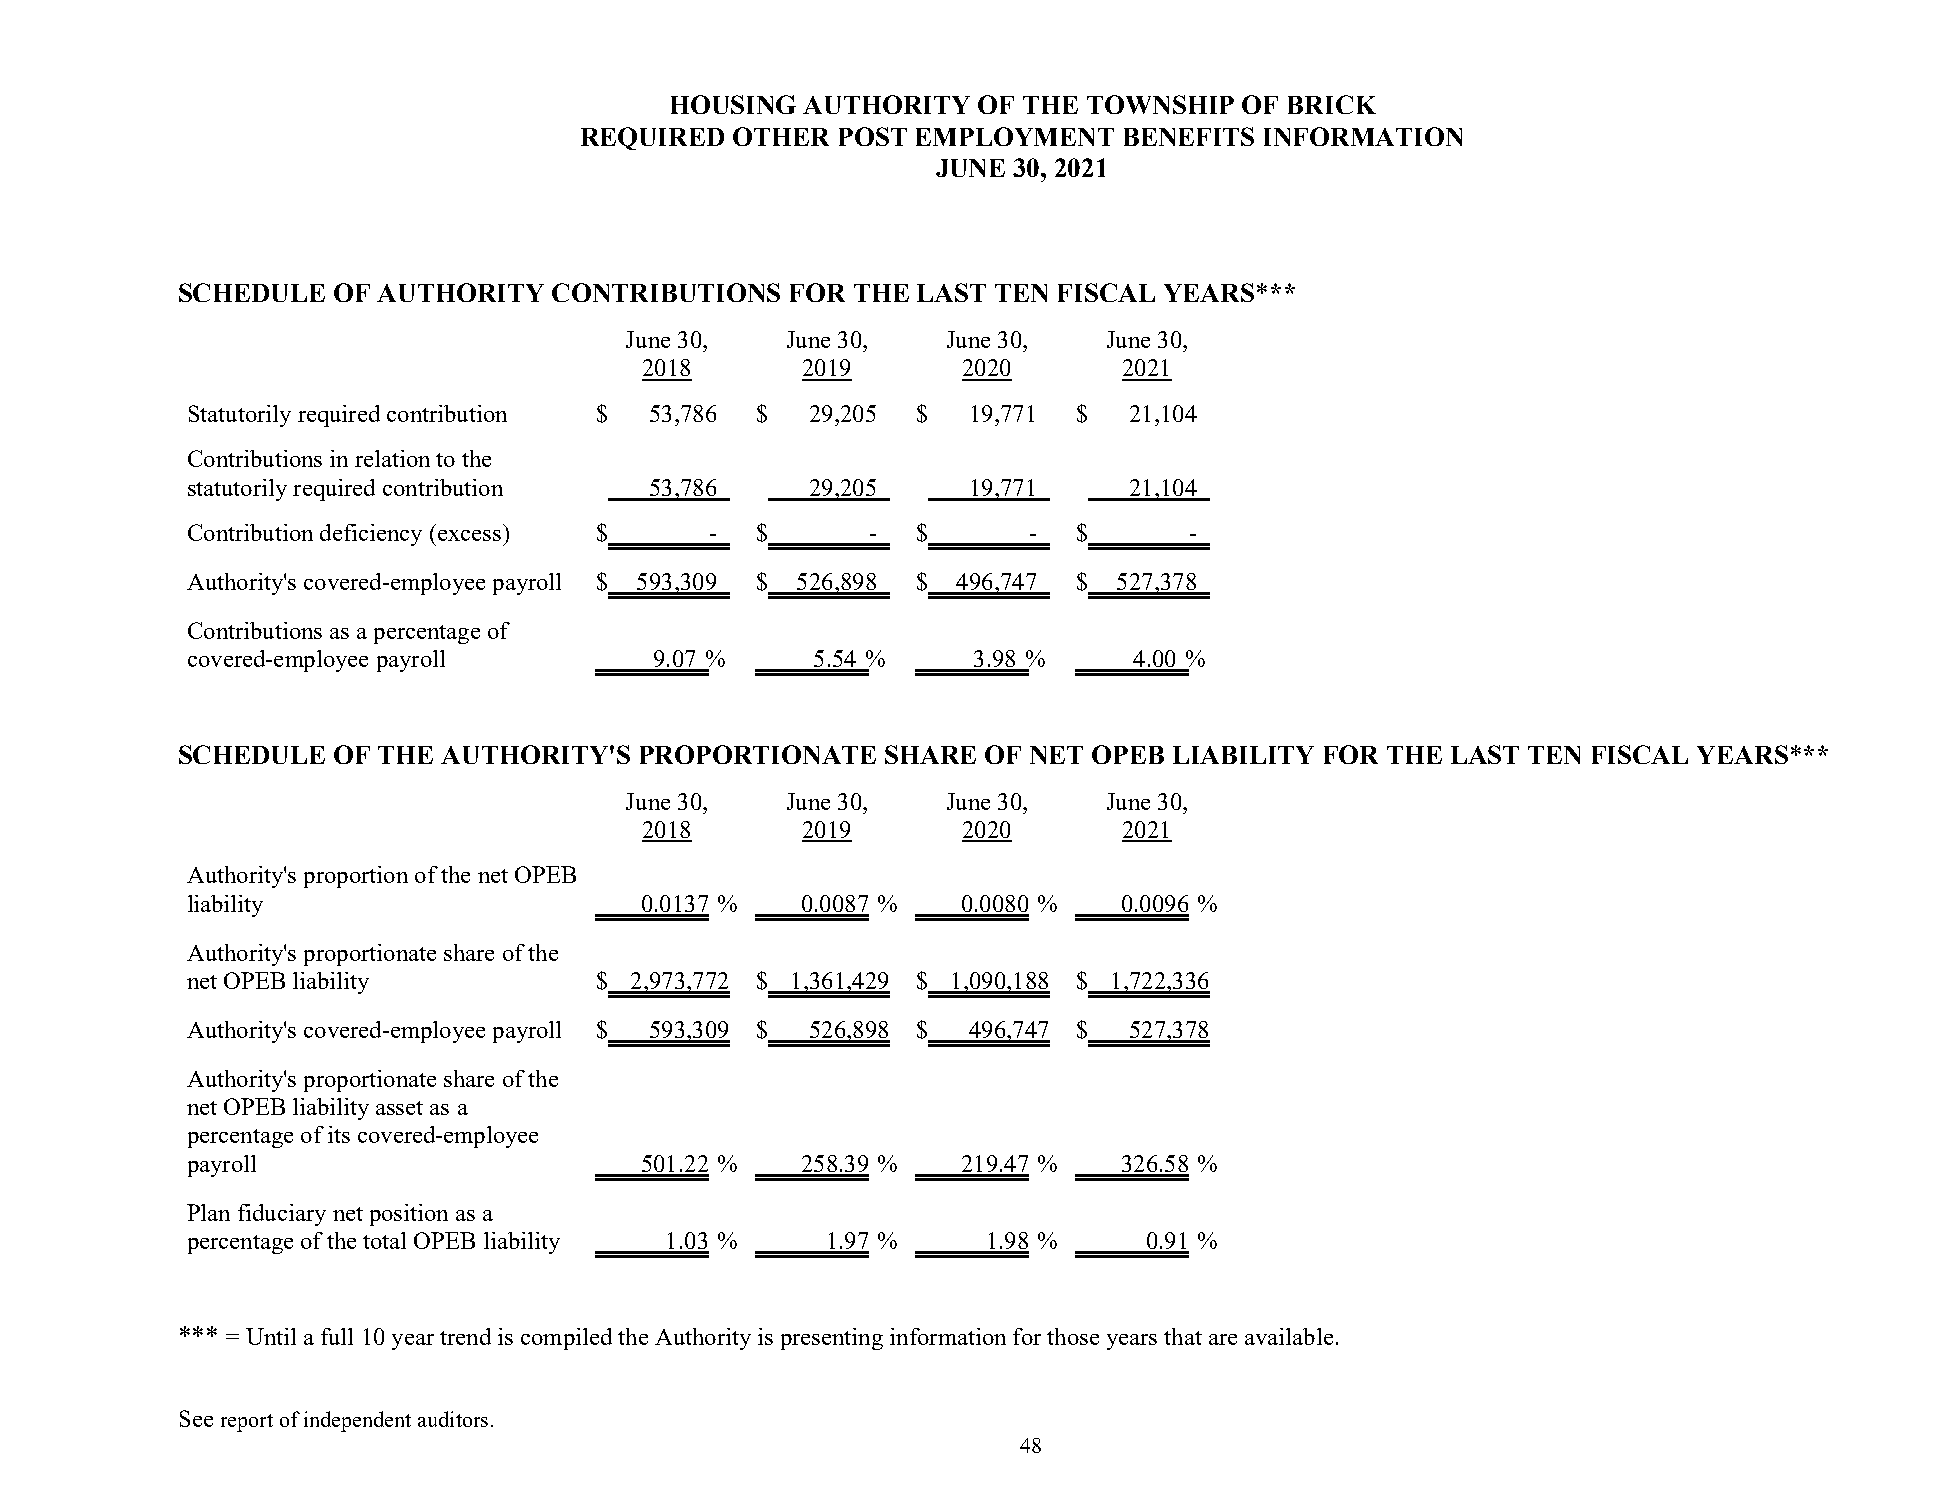 This image has width=1956, height=1511. I want to click on that, so click(1183, 1336).
